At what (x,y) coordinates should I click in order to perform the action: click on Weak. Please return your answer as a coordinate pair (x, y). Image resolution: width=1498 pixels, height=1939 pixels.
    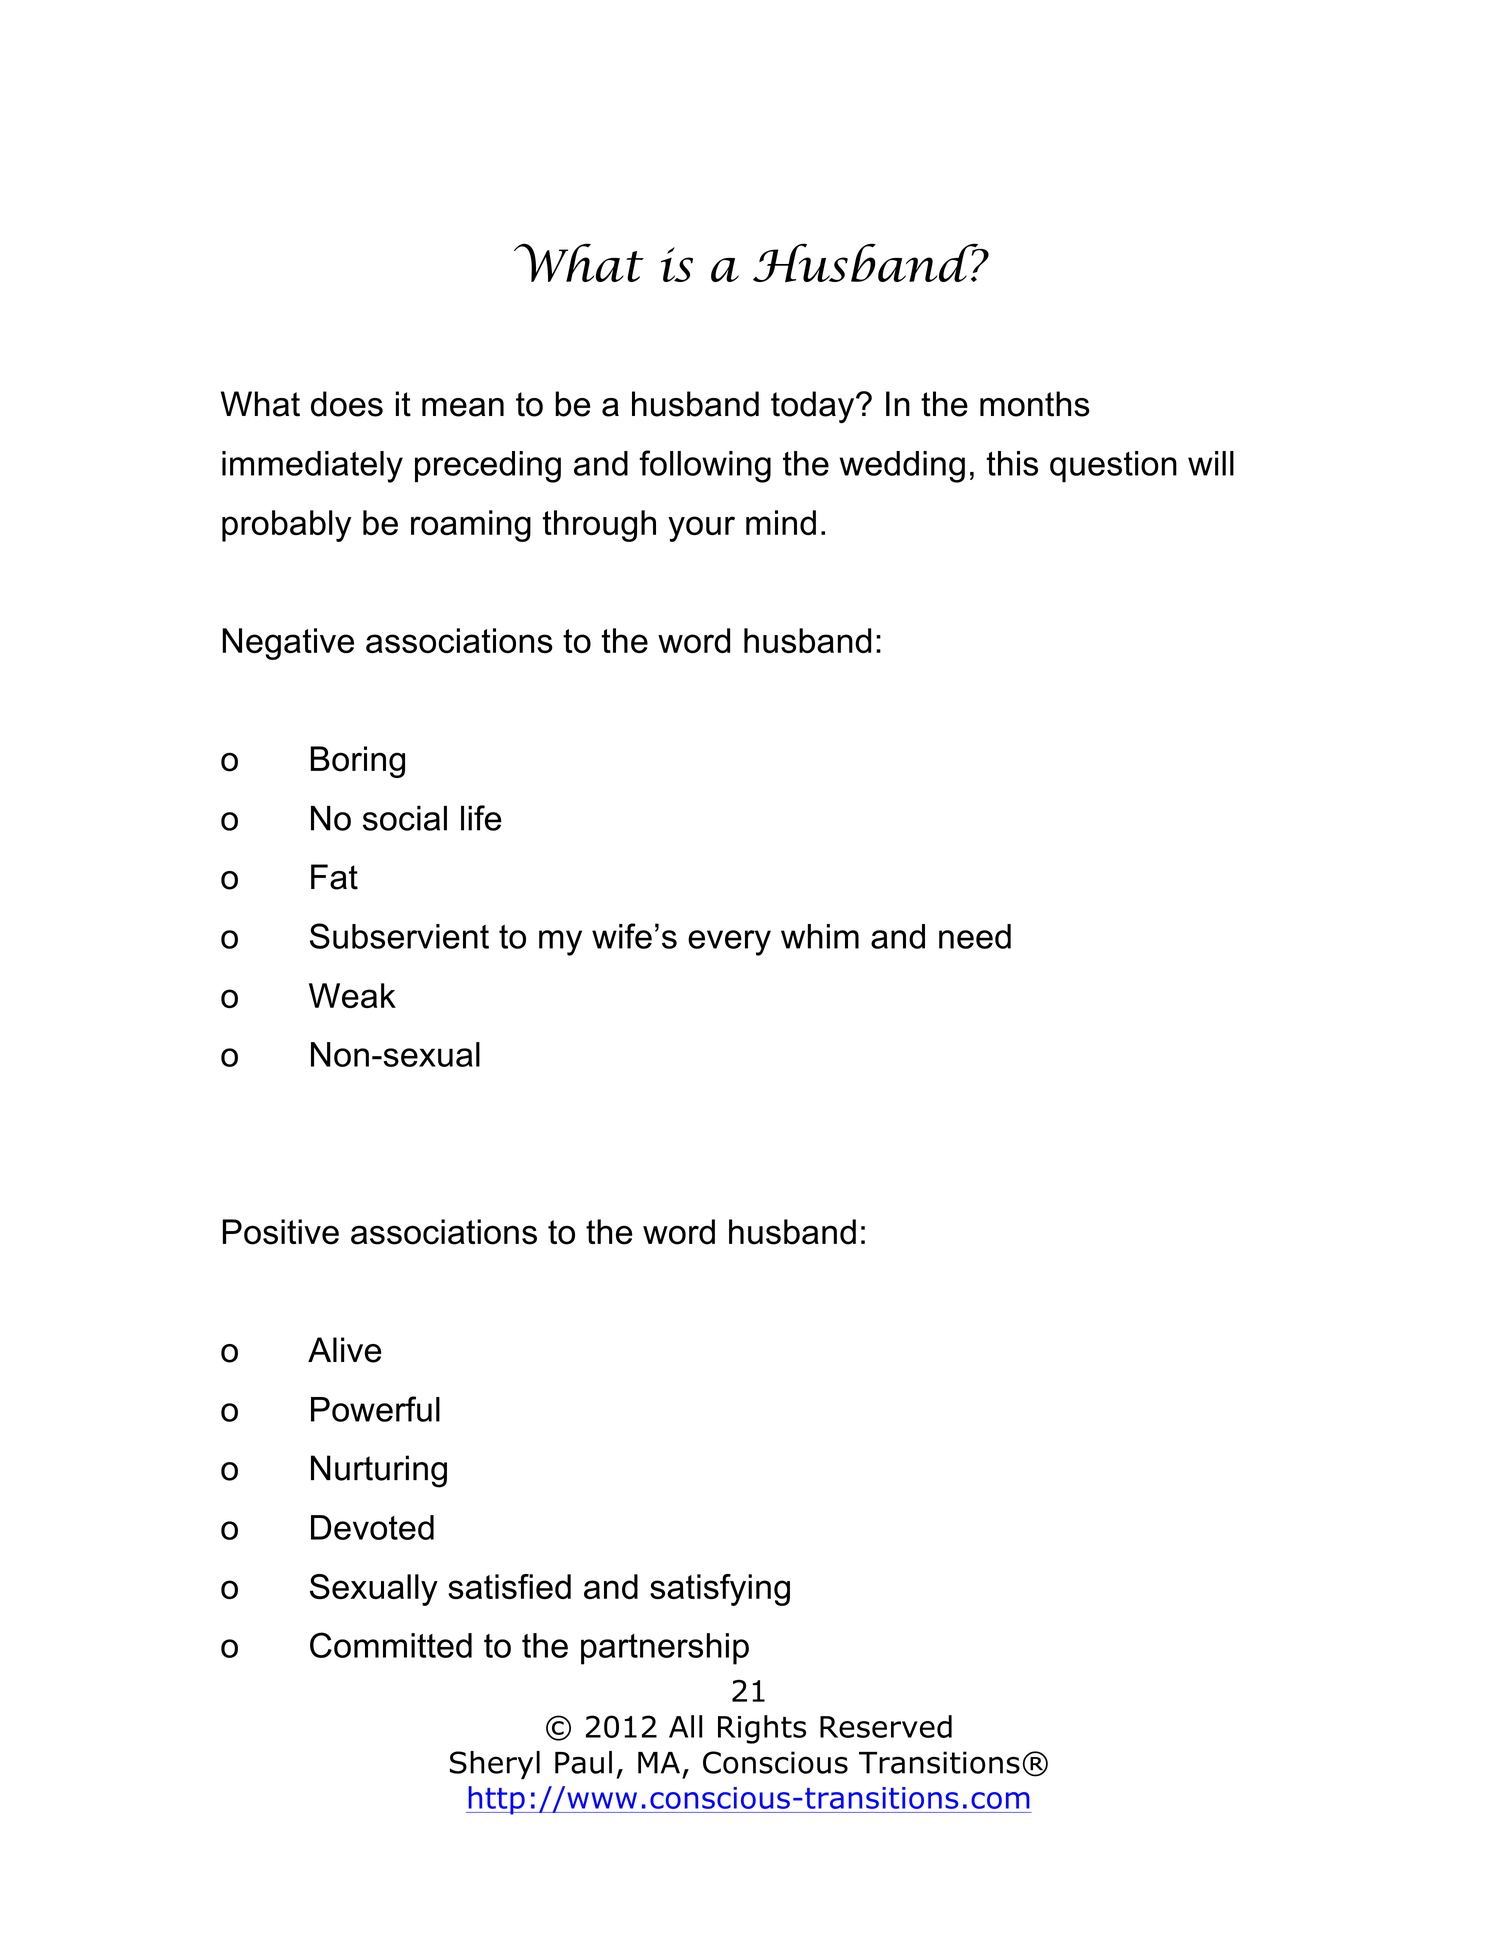
    Looking at the image, I should click on (352, 995).
